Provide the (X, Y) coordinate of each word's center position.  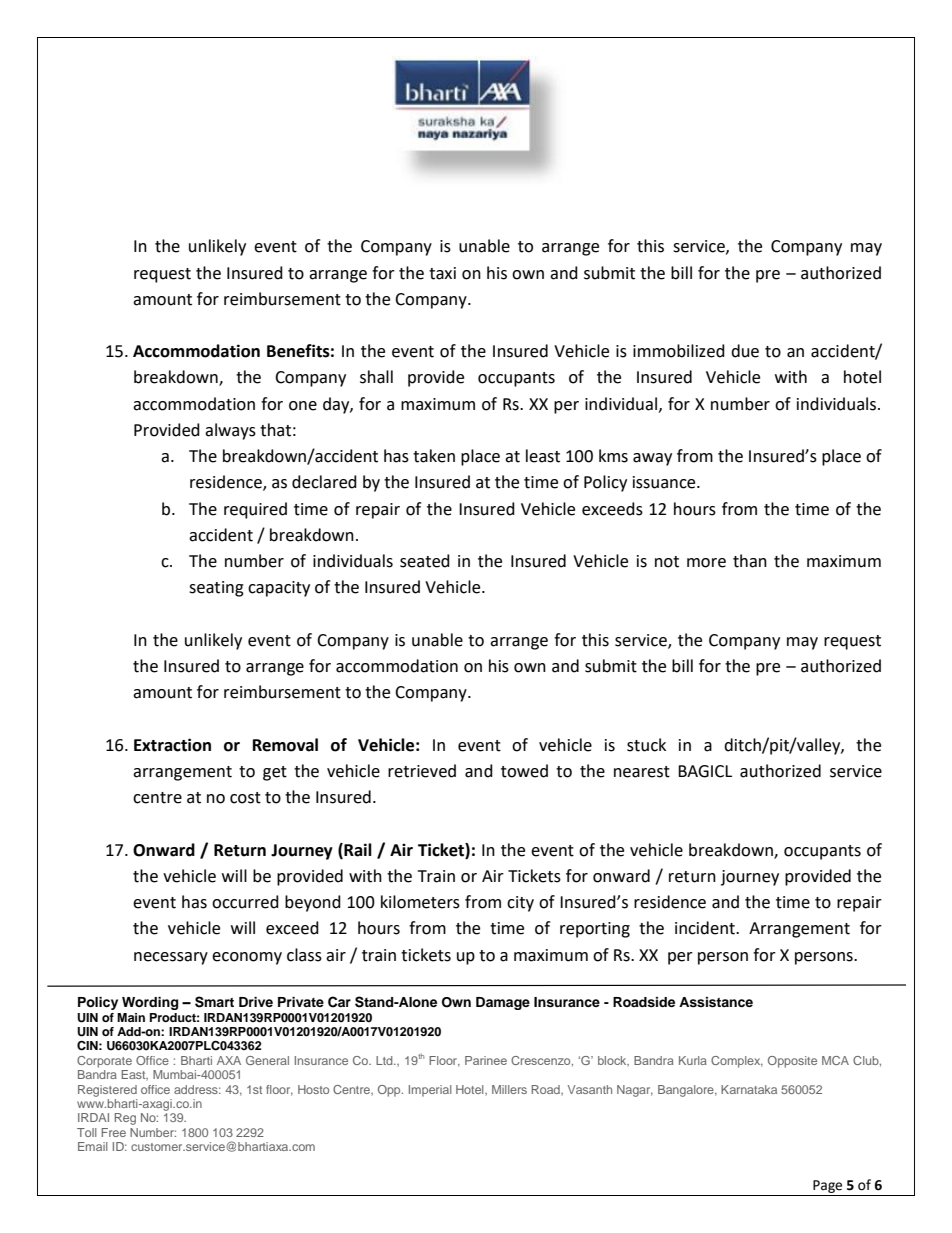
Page (828, 1188)
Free (113, 1132)
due (745, 351)
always (230, 431)
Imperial (430, 1091)
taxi (442, 273)
